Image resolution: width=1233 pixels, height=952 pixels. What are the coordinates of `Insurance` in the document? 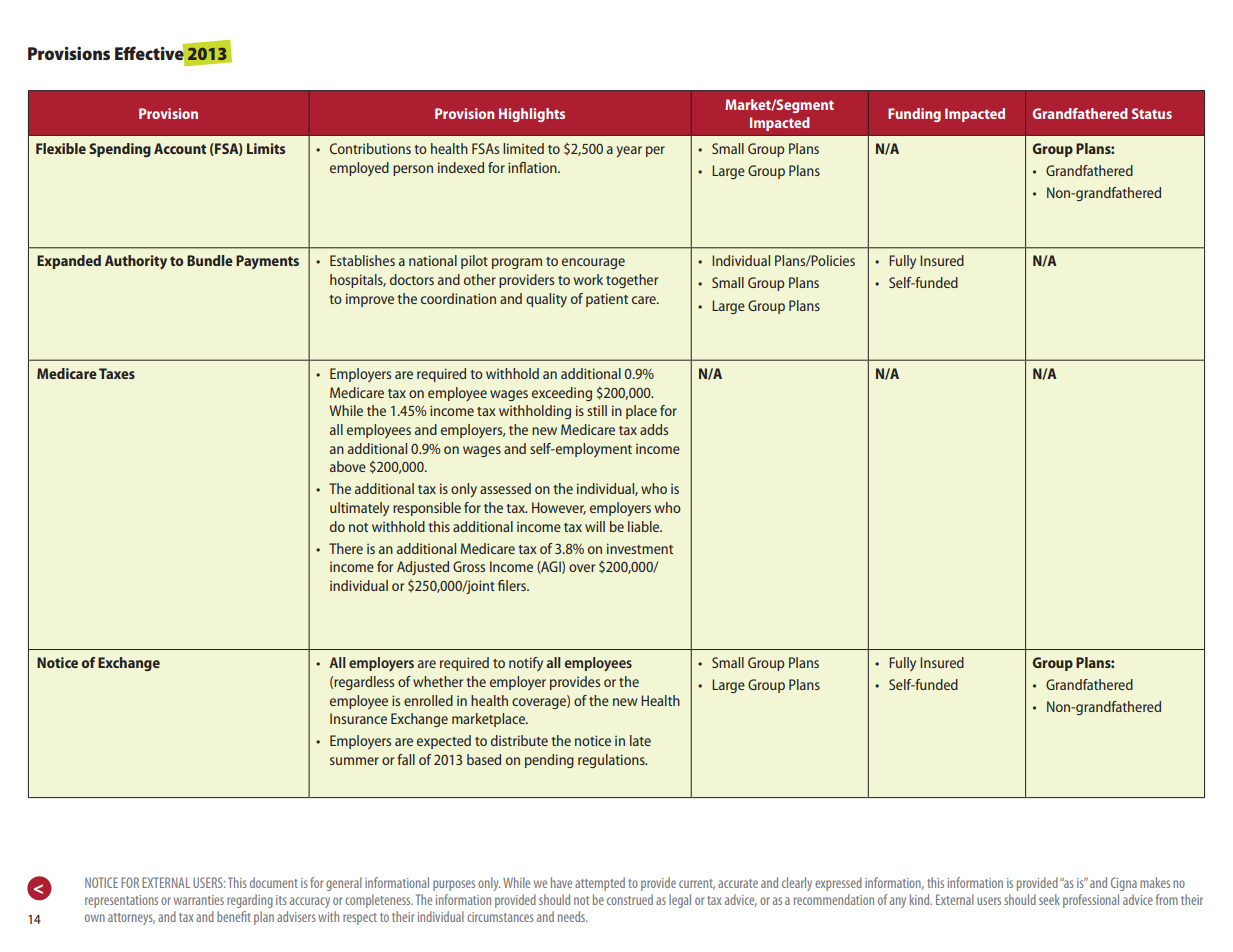 It's located at (358, 718).
